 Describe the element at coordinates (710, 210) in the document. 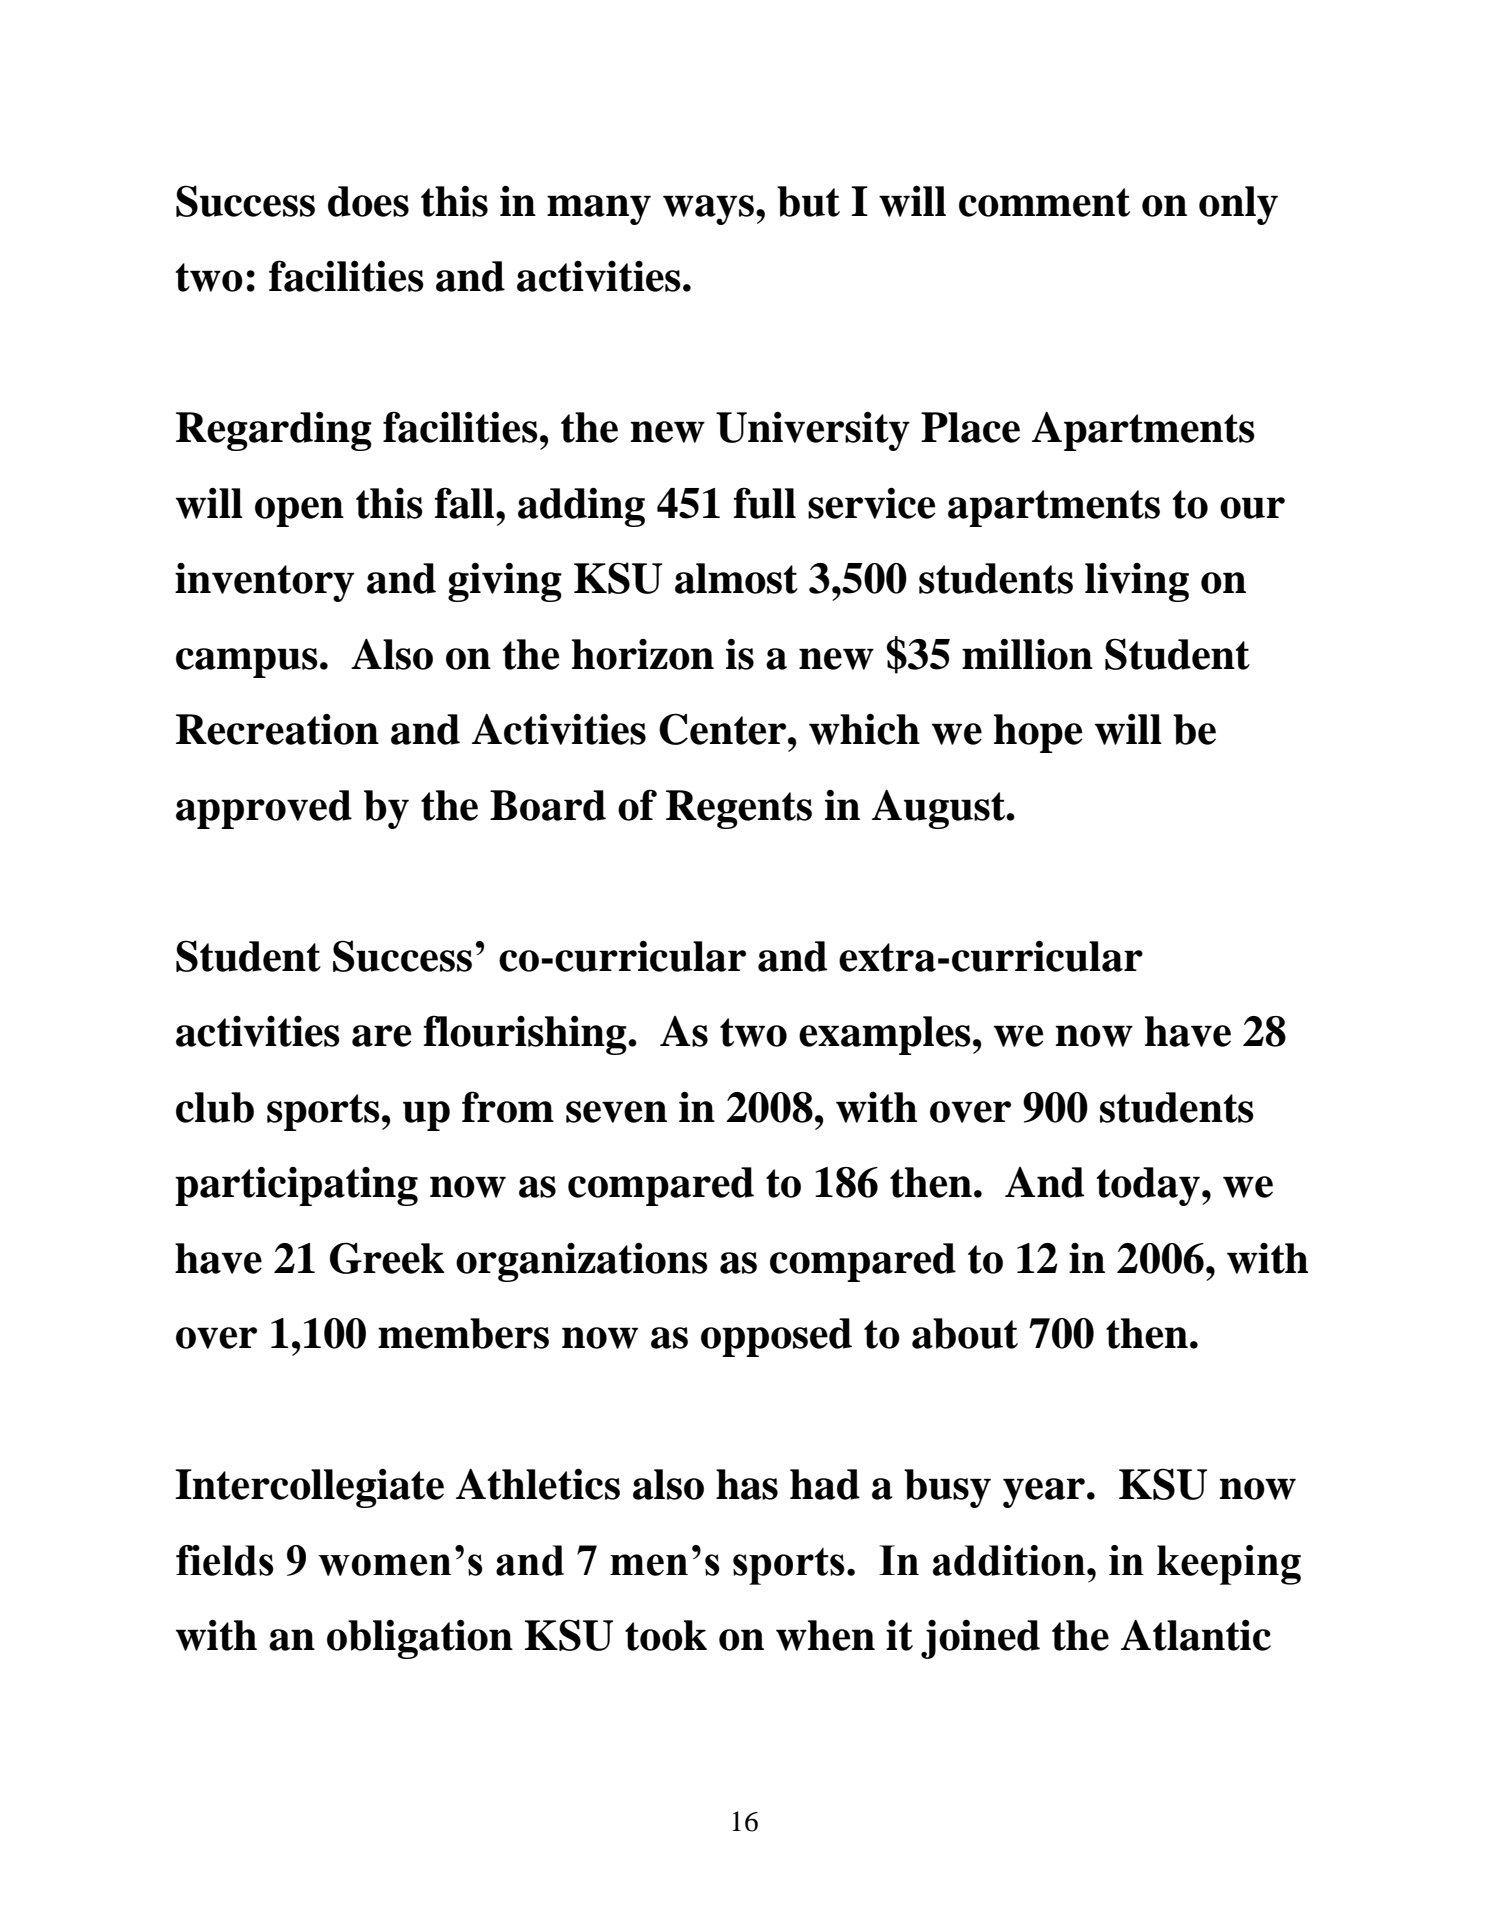

I see `ways` at that location.
